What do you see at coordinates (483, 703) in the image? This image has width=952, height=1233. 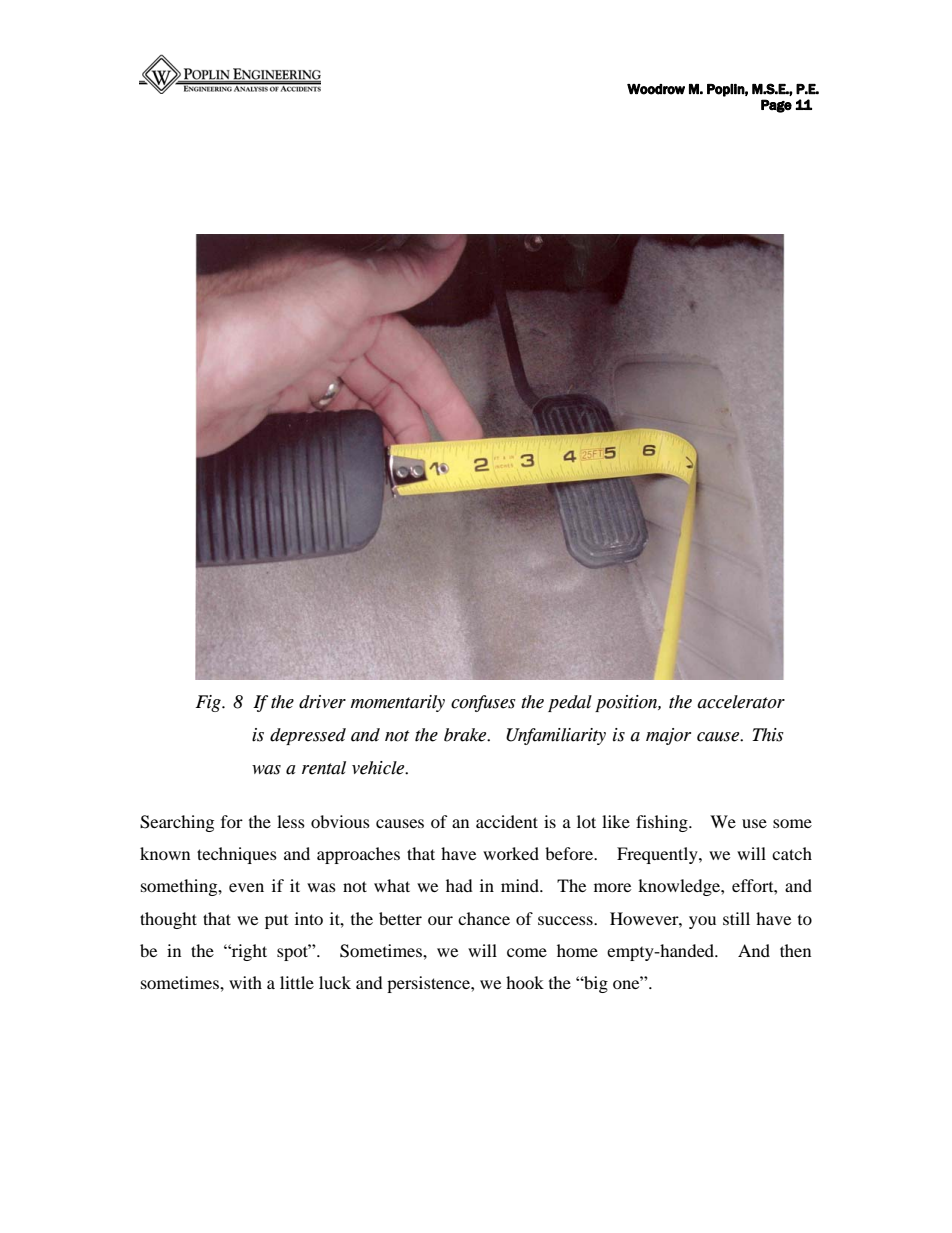 I see `confuses` at bounding box center [483, 703].
